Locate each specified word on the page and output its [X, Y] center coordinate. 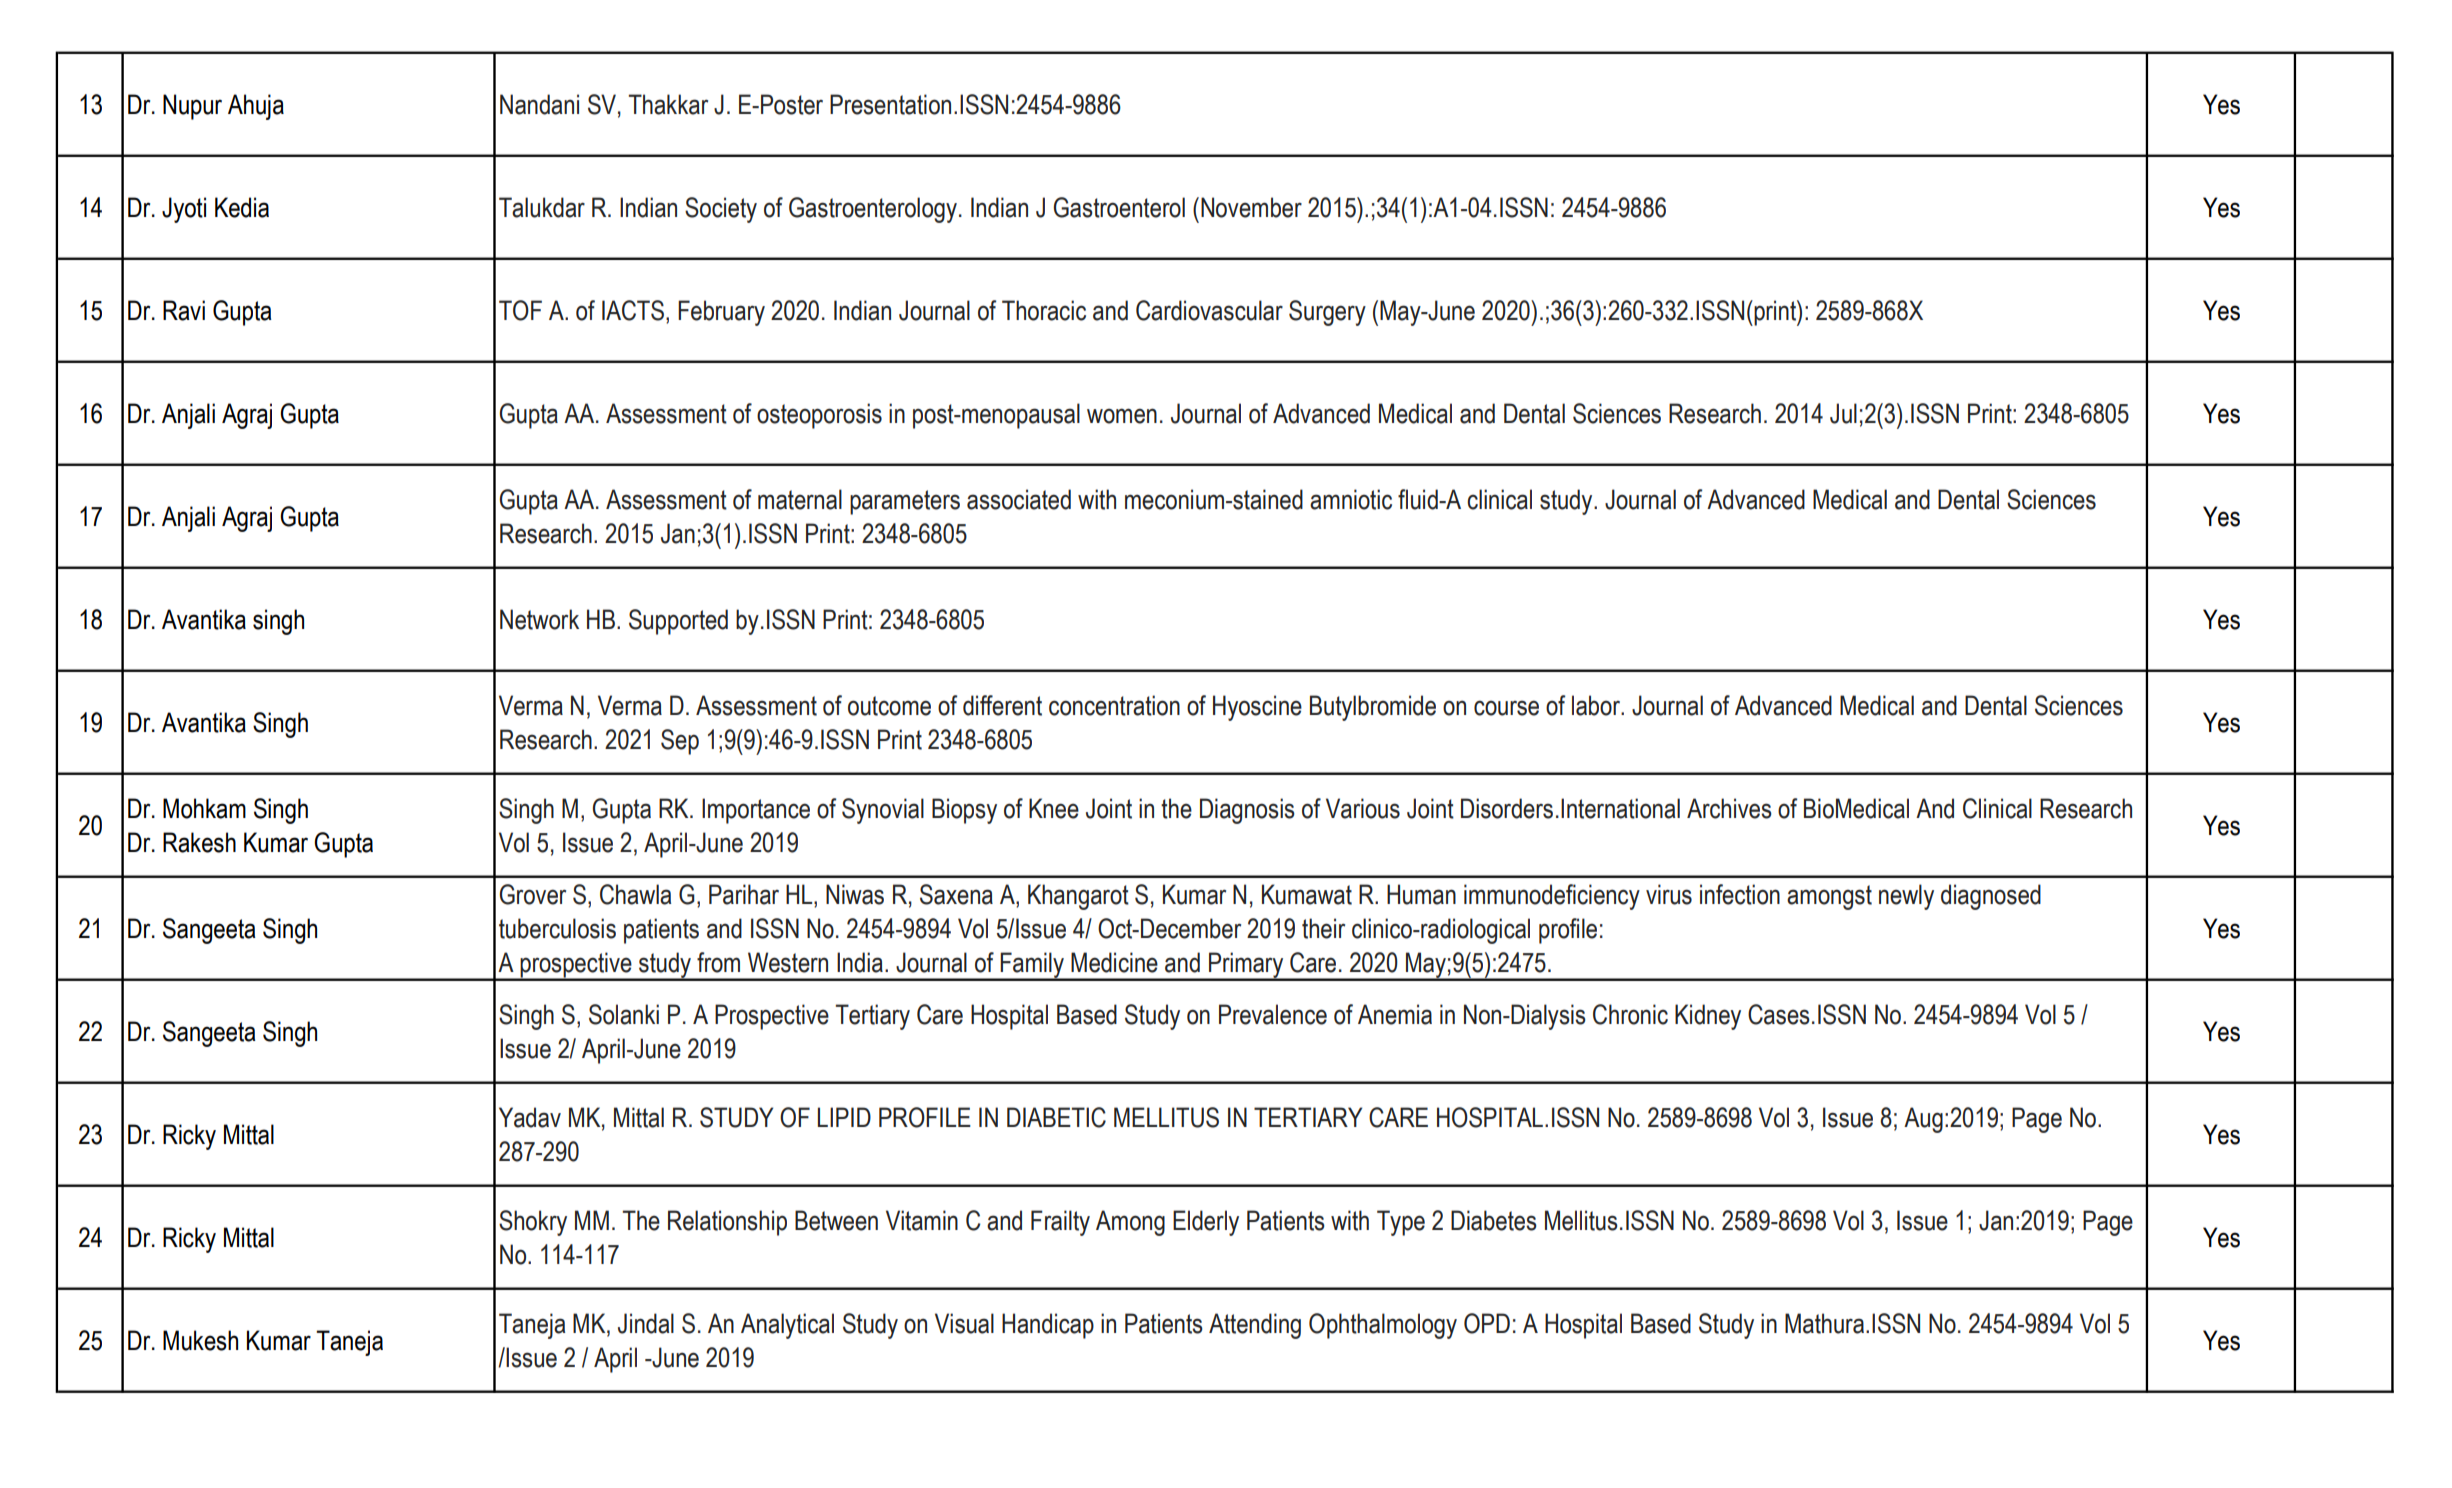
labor [1597, 705]
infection [1740, 894]
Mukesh [200, 1340]
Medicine [1114, 962]
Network [539, 619]
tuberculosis [557, 928]
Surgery [1327, 313]
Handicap [1048, 1326]
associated [1019, 499]
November [1251, 207]
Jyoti [184, 210]
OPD [1487, 1323]
